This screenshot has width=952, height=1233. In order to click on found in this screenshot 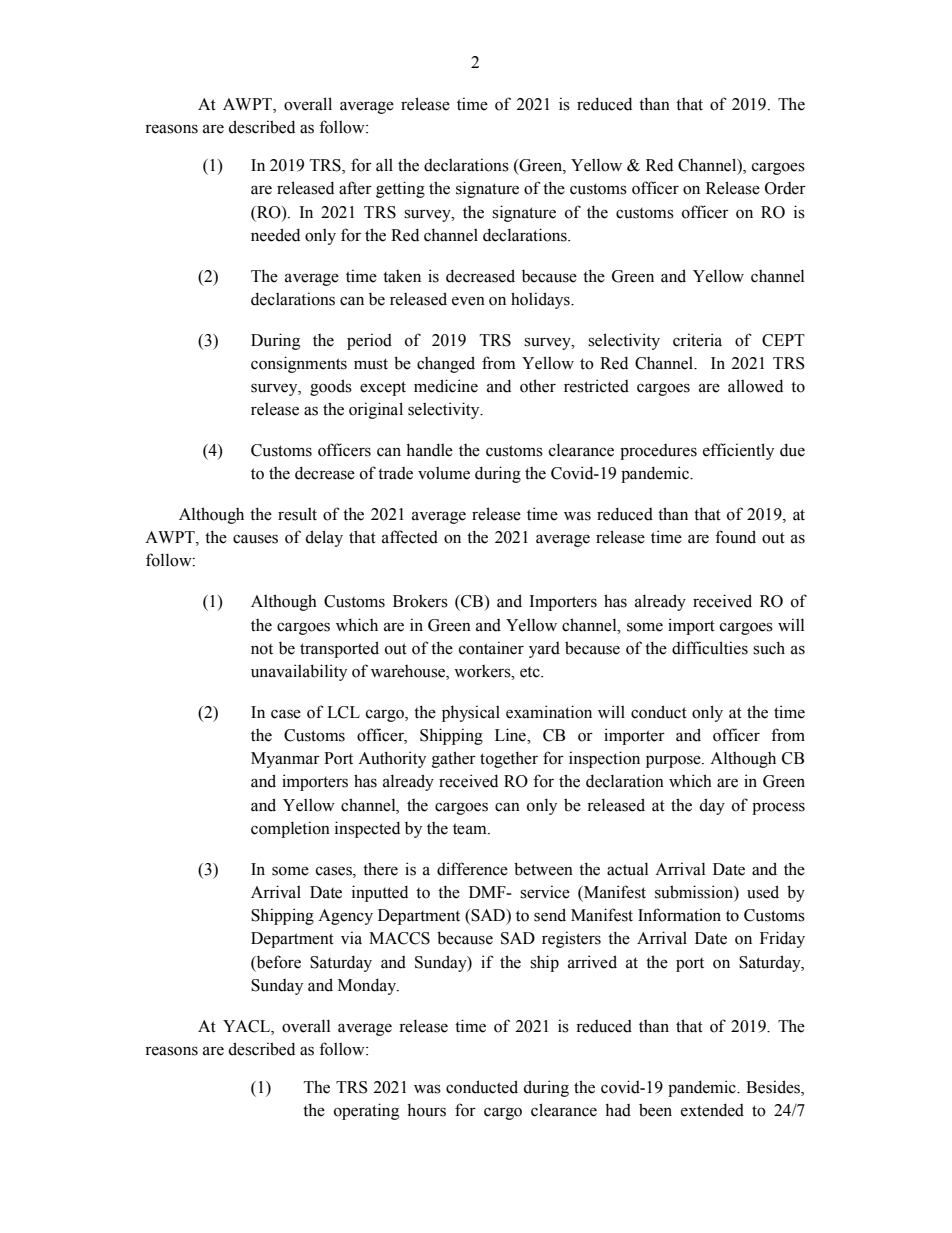, I will do `click(735, 537)`.
